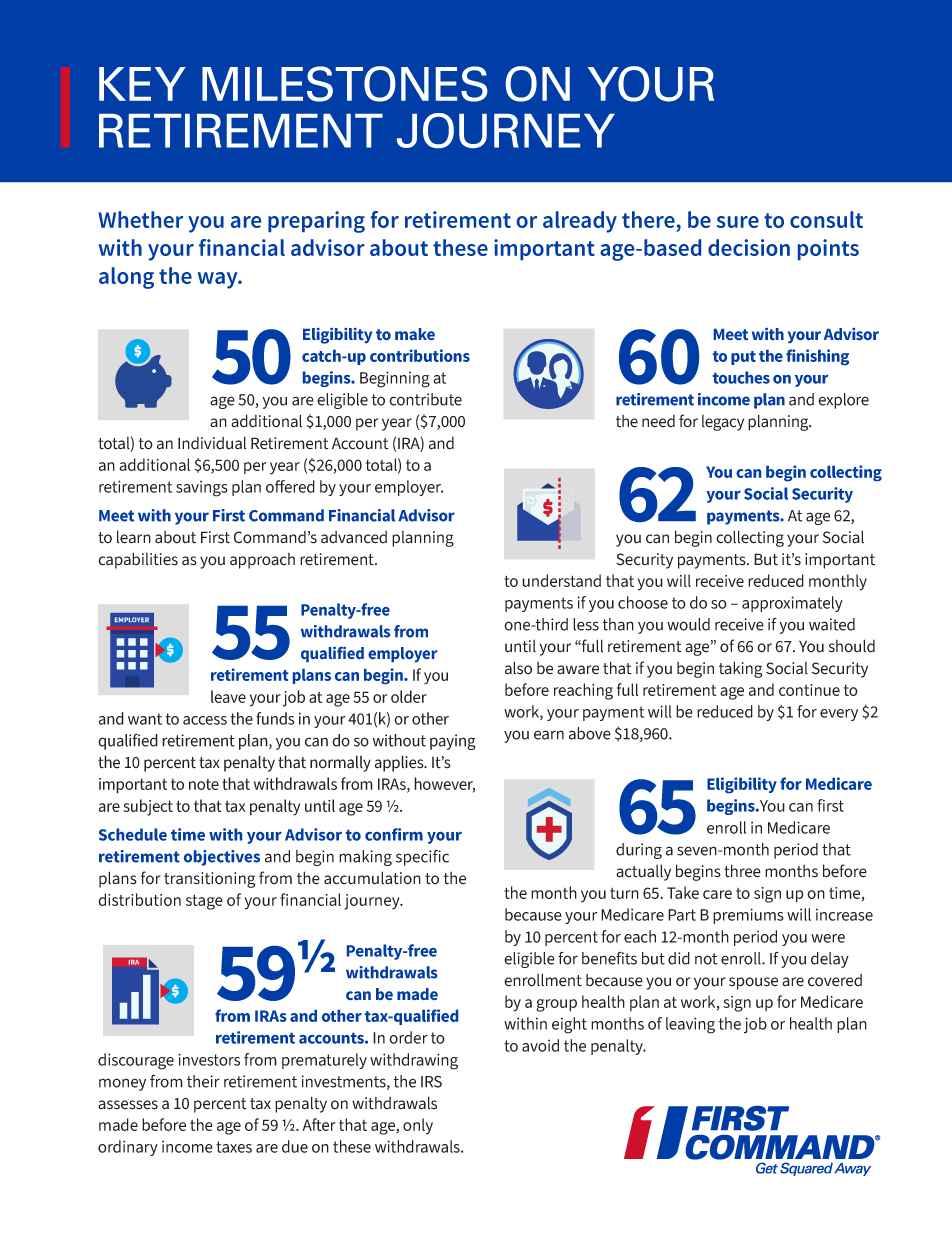 This screenshot has height=1233, width=952. What do you see at coordinates (142, 84) in the screenshot?
I see `KEY` at bounding box center [142, 84].
